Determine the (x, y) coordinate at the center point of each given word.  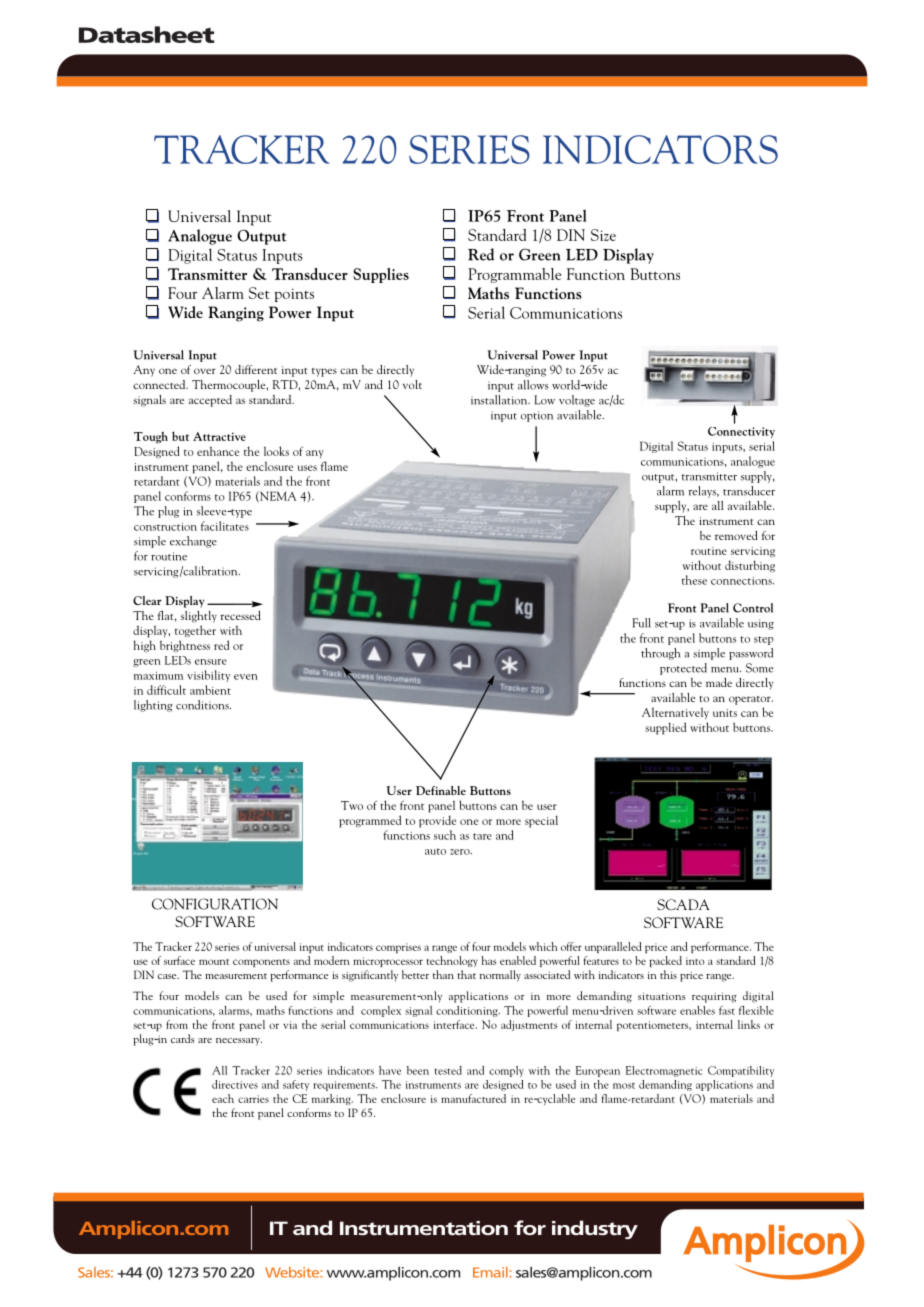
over (205, 371)
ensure (211, 662)
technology (452, 961)
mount (214, 962)
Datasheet (147, 34)
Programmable (514, 275)
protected (683, 669)
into (695, 961)
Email (491, 1272)
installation (500, 400)
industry (595, 1229)
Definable (441, 790)
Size (603, 235)
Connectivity (741, 432)
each (223, 1098)
